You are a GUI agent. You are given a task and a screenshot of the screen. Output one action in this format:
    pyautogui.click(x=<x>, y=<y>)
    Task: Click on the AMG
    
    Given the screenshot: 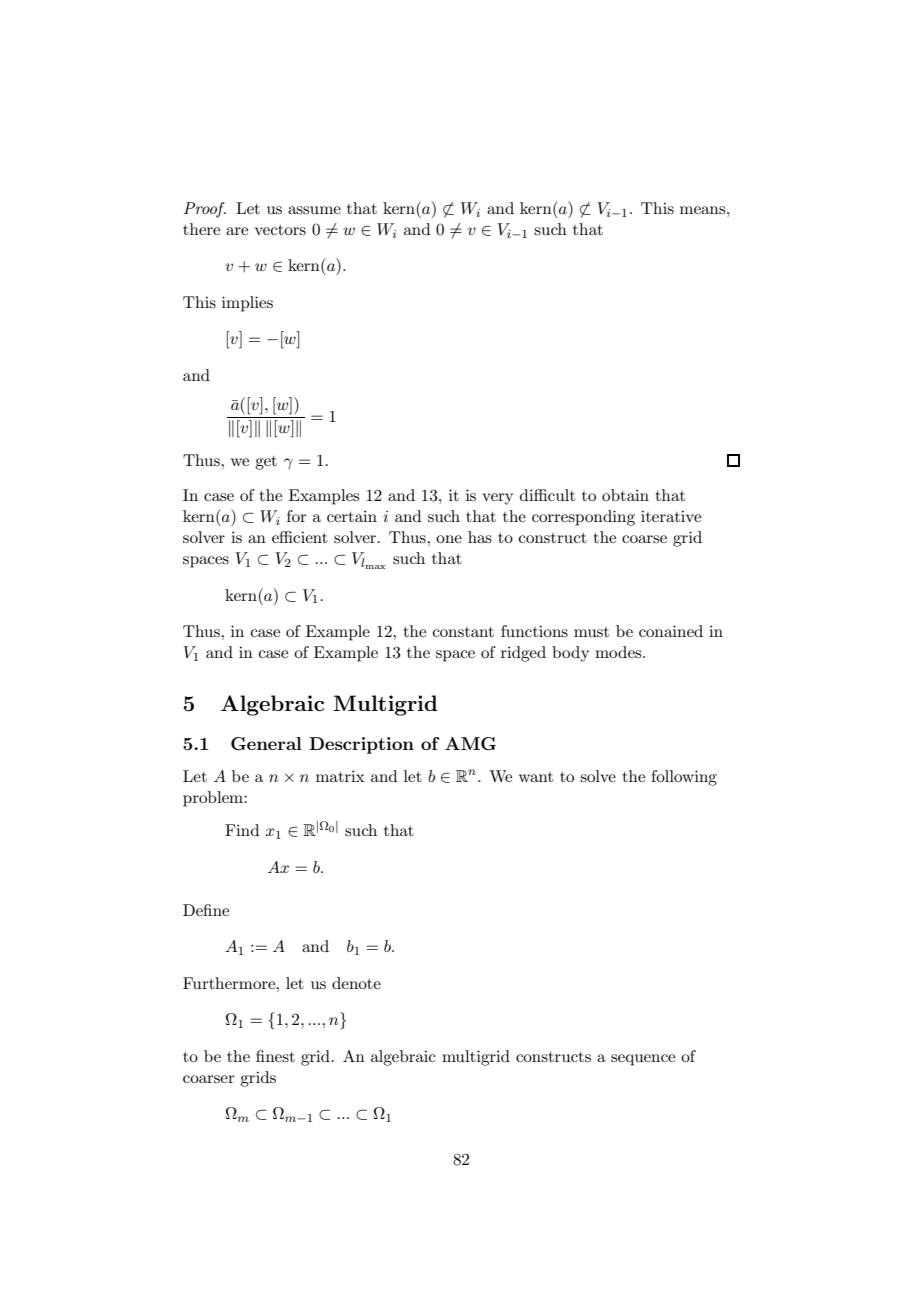 What is the action you would take?
    pyautogui.click(x=470, y=744)
